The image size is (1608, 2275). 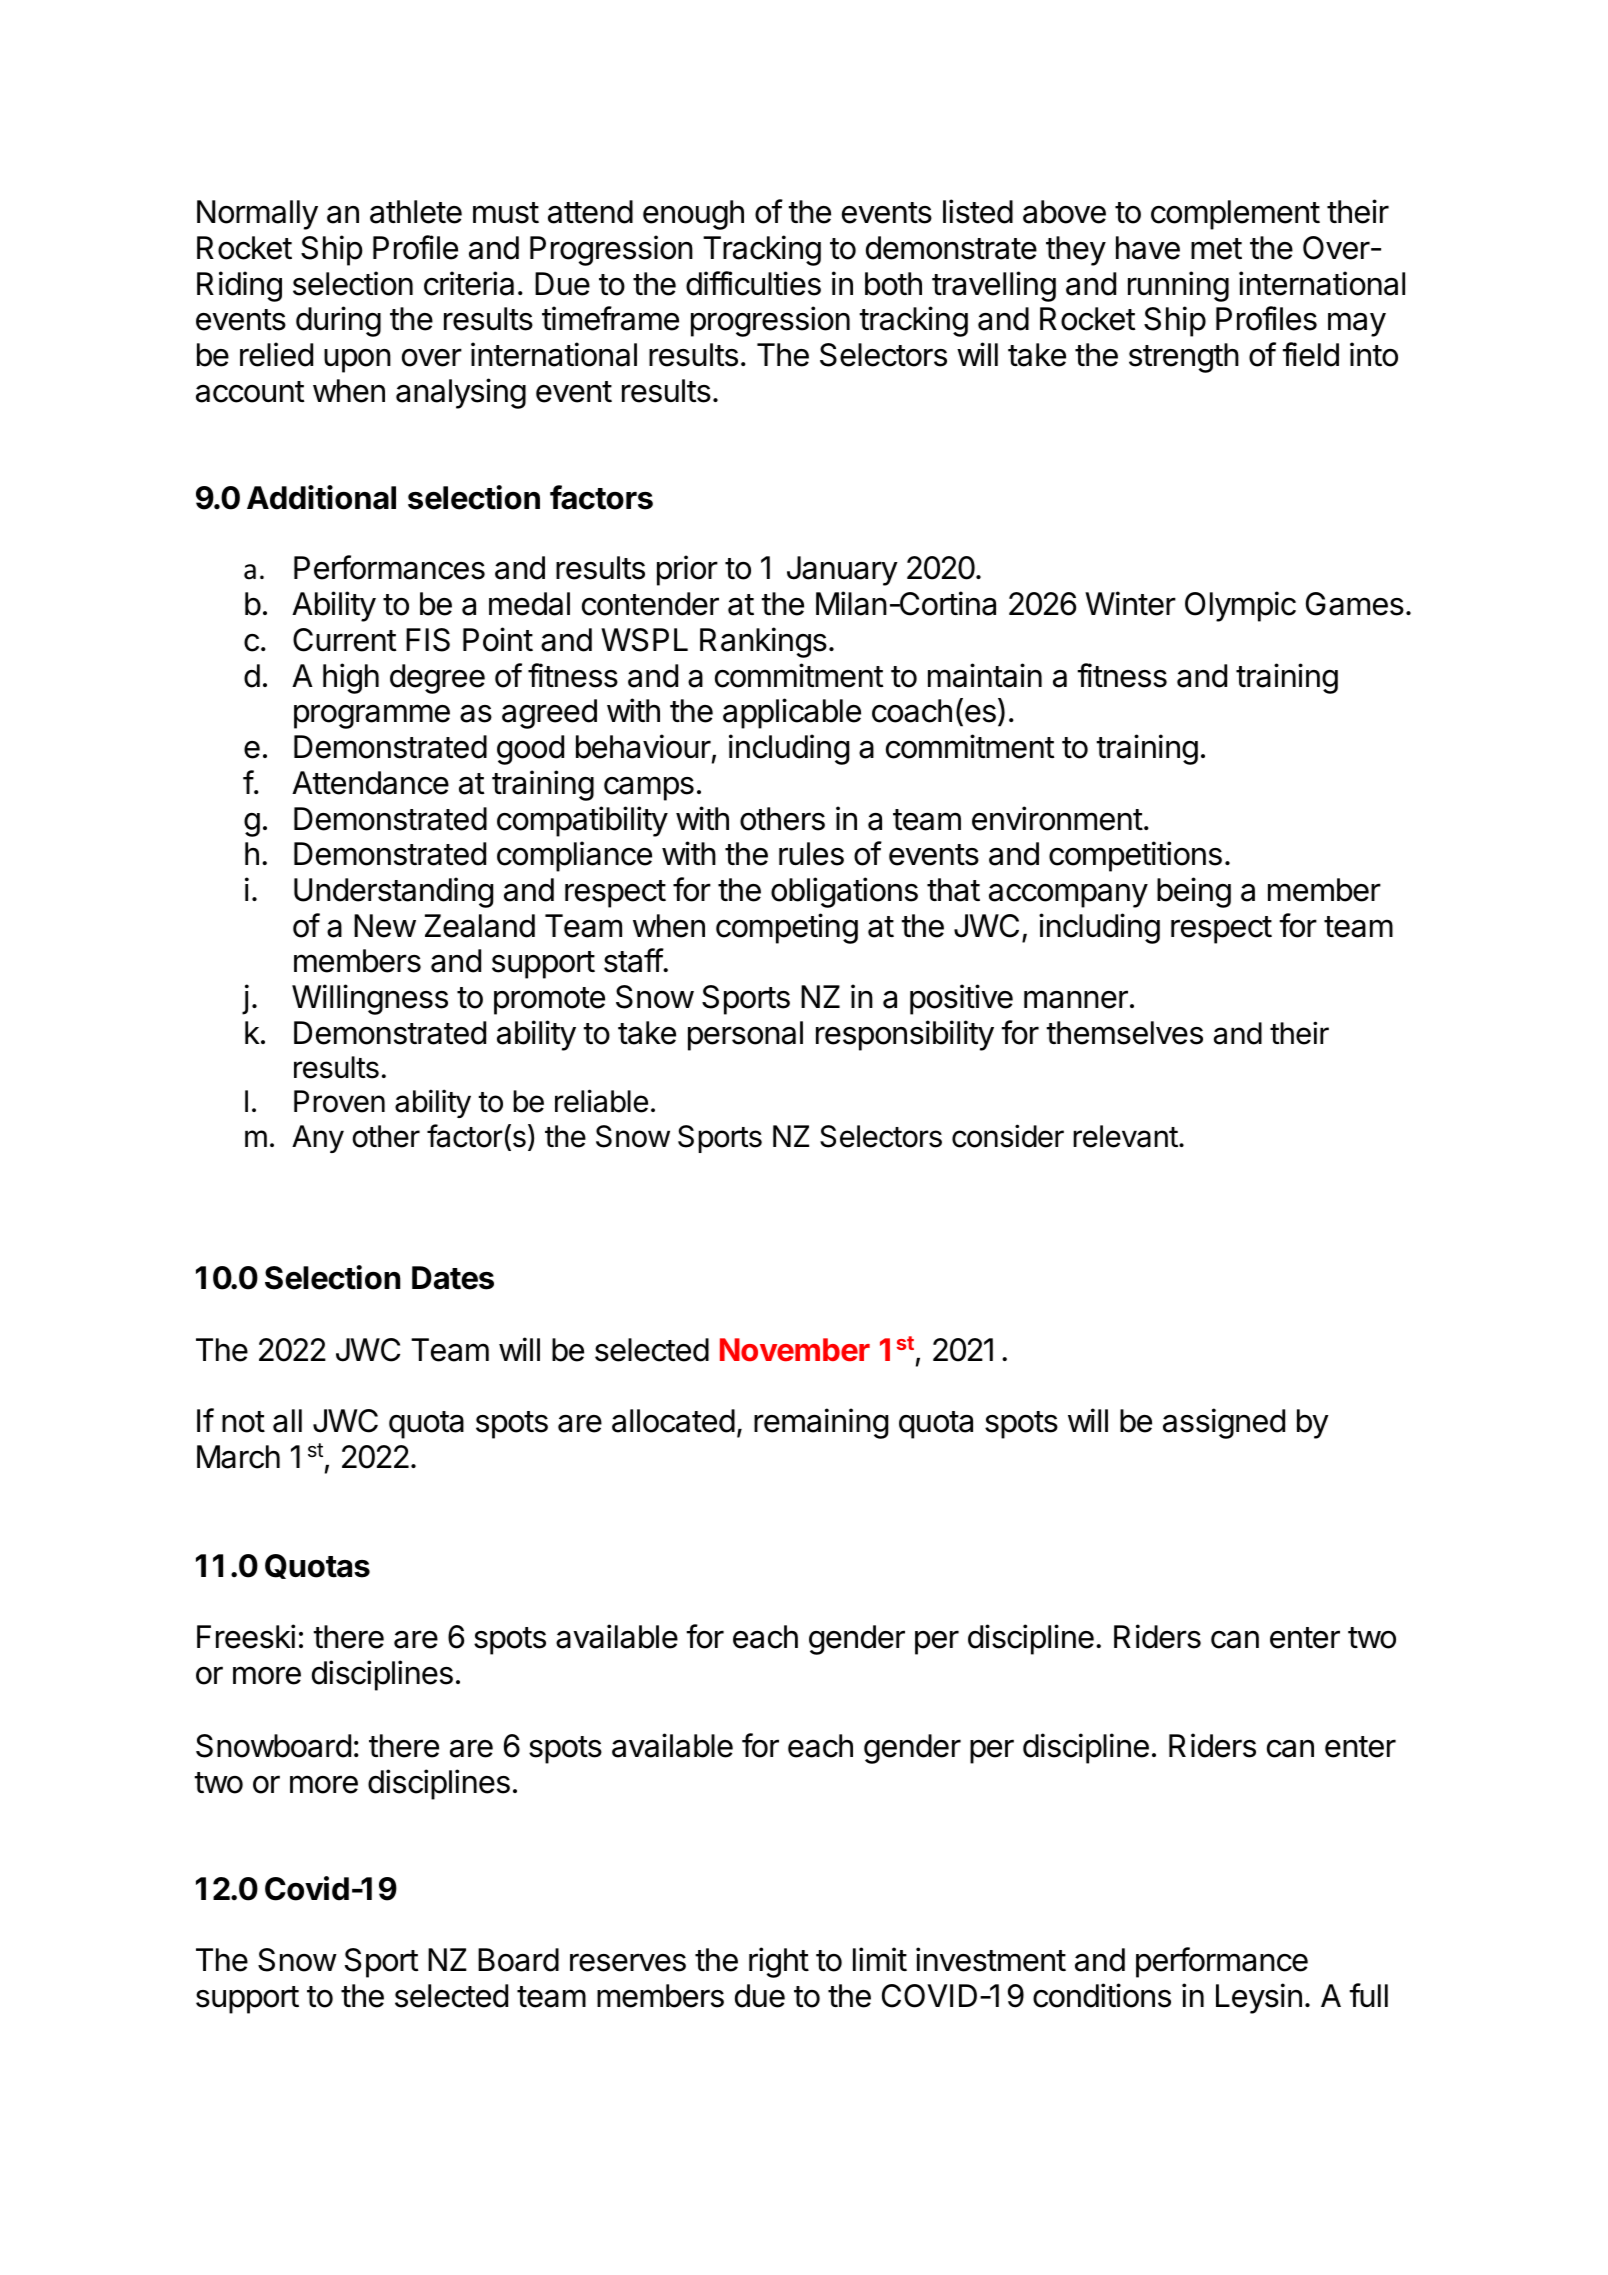 I want to click on athlete, so click(x=416, y=212).
